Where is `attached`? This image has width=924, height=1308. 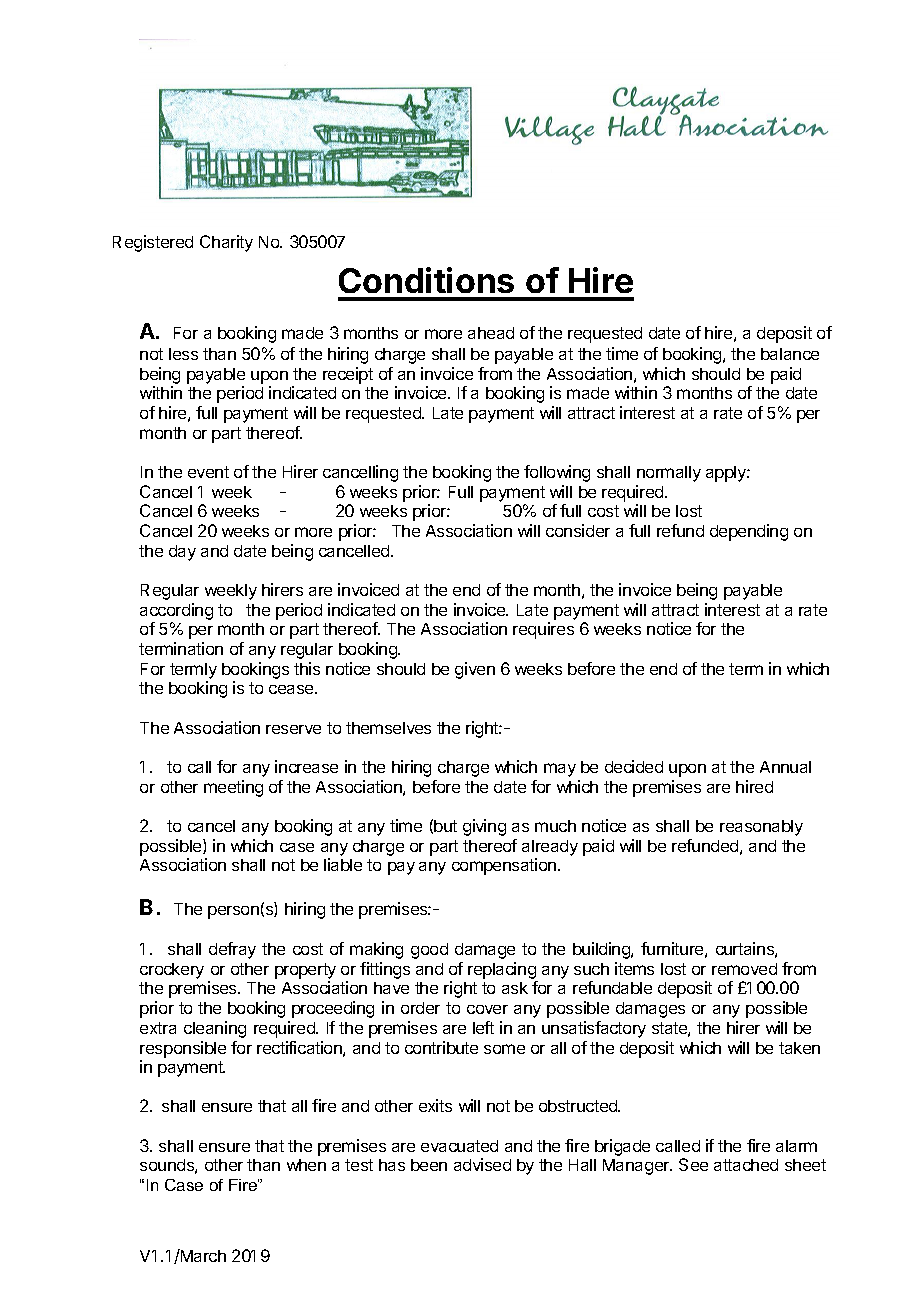 attached is located at coordinates (746, 1165).
